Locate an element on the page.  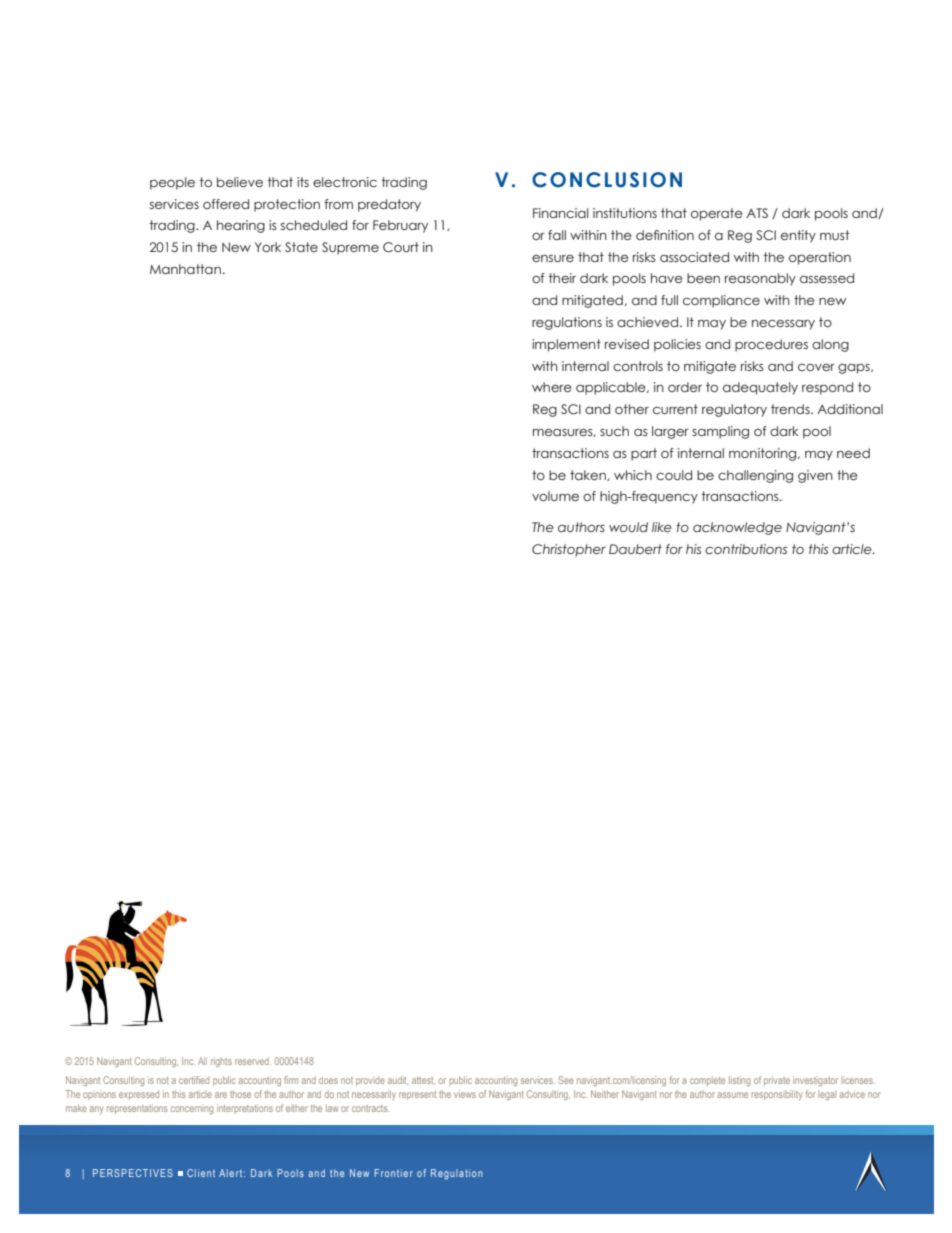
contributions is located at coordinates (746, 549).
